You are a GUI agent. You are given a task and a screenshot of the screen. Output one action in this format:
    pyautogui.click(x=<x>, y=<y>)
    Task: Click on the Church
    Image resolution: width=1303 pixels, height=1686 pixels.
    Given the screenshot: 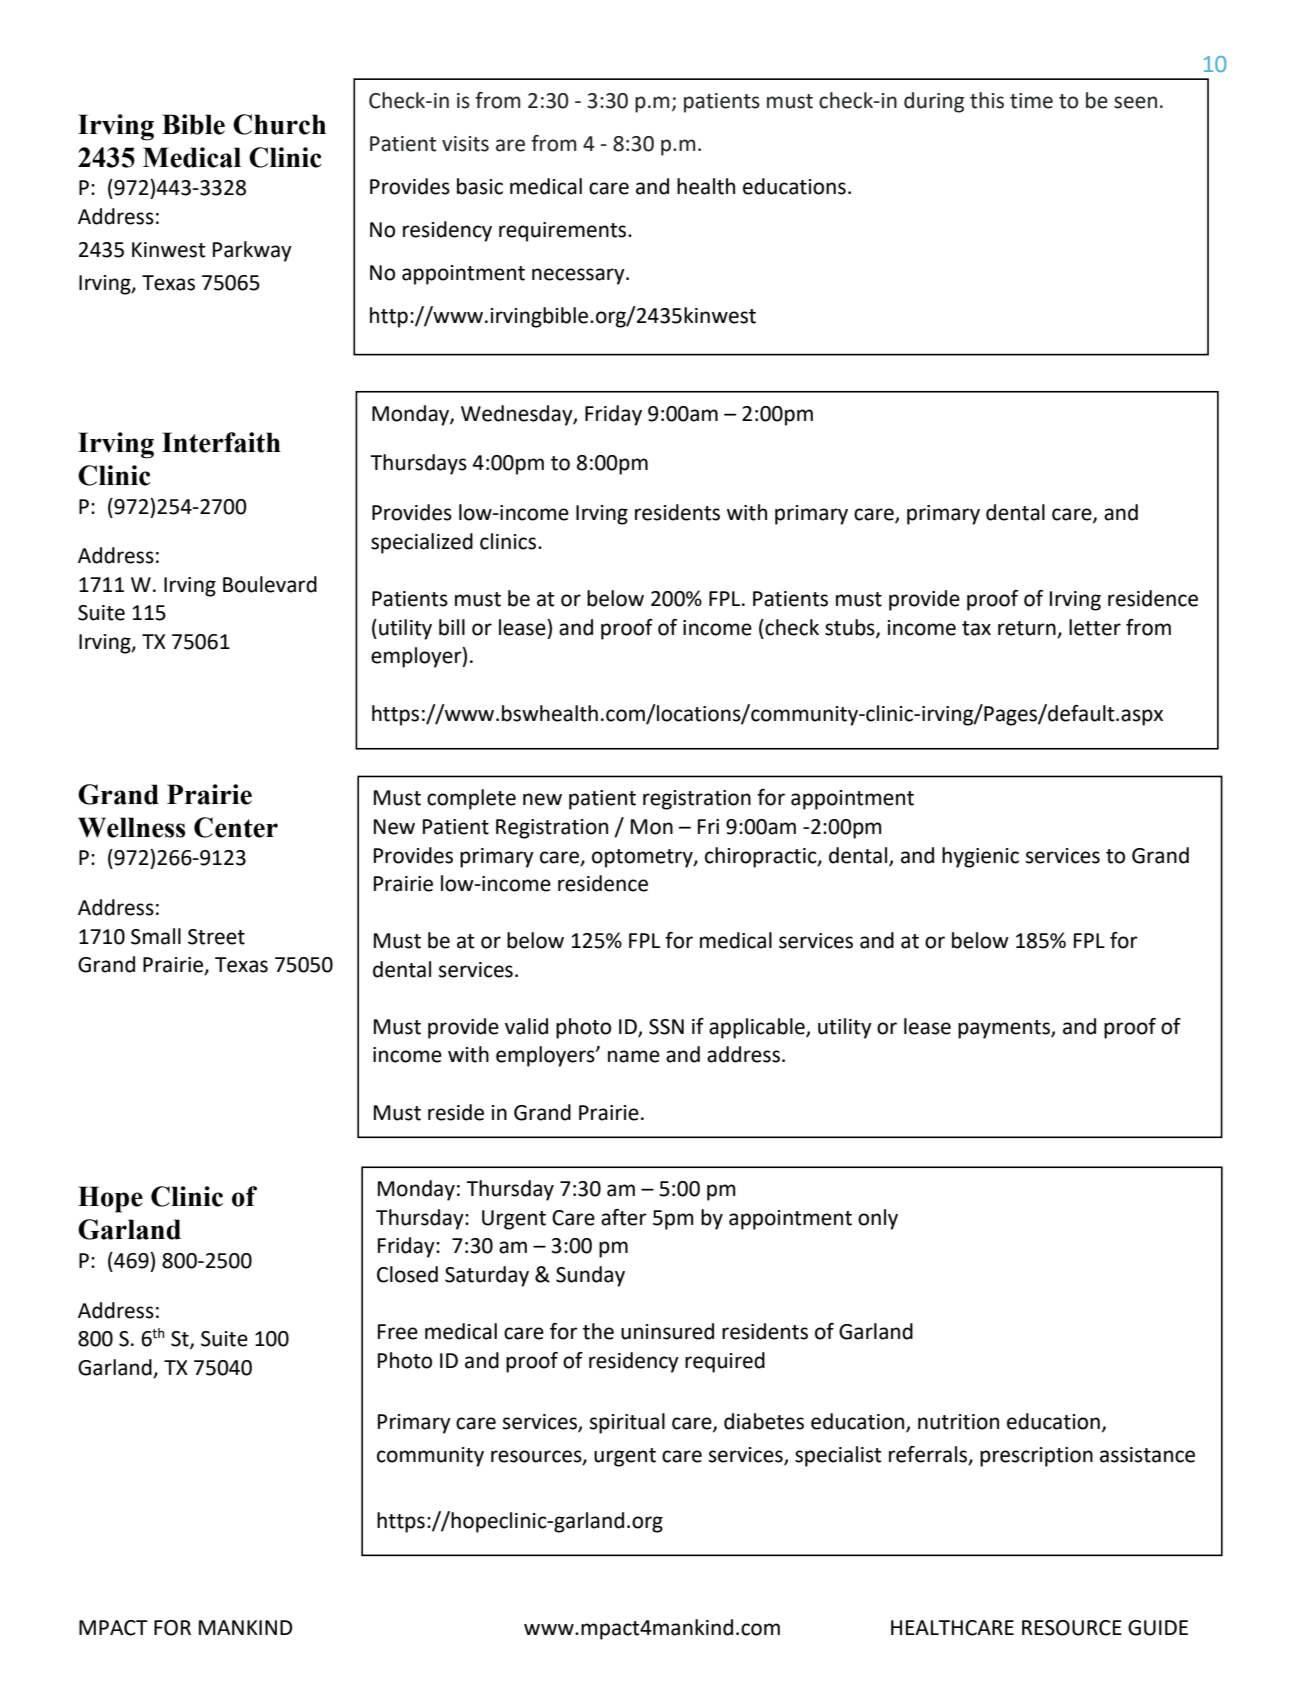 What is the action you would take?
    pyautogui.click(x=279, y=124)
